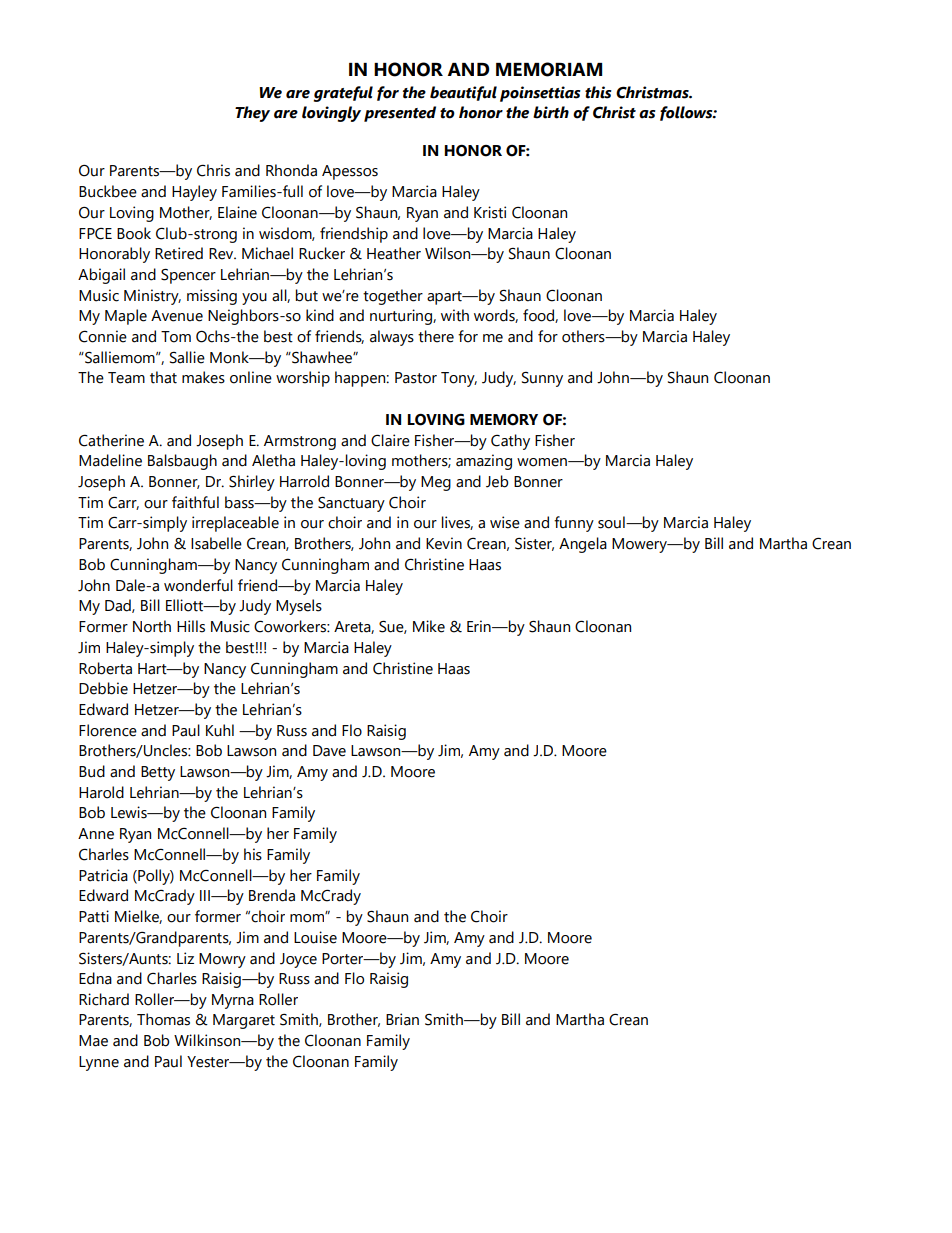 This document has height=1233, width=952. Describe the element at coordinates (402, 1019) in the document. I see `Brian` at that location.
